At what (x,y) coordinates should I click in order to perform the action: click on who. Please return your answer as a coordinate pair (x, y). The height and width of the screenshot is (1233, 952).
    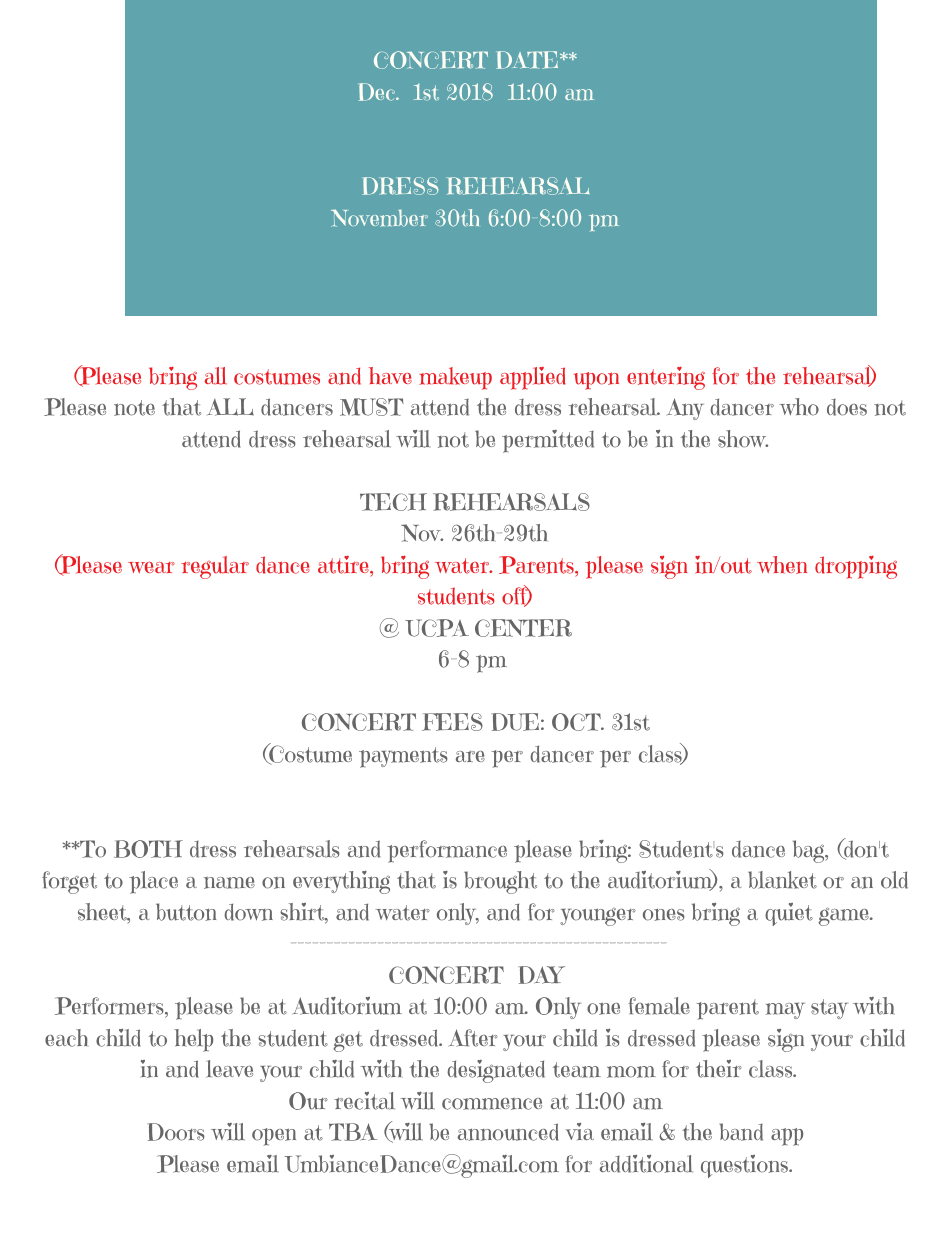
    Looking at the image, I should click on (799, 407).
